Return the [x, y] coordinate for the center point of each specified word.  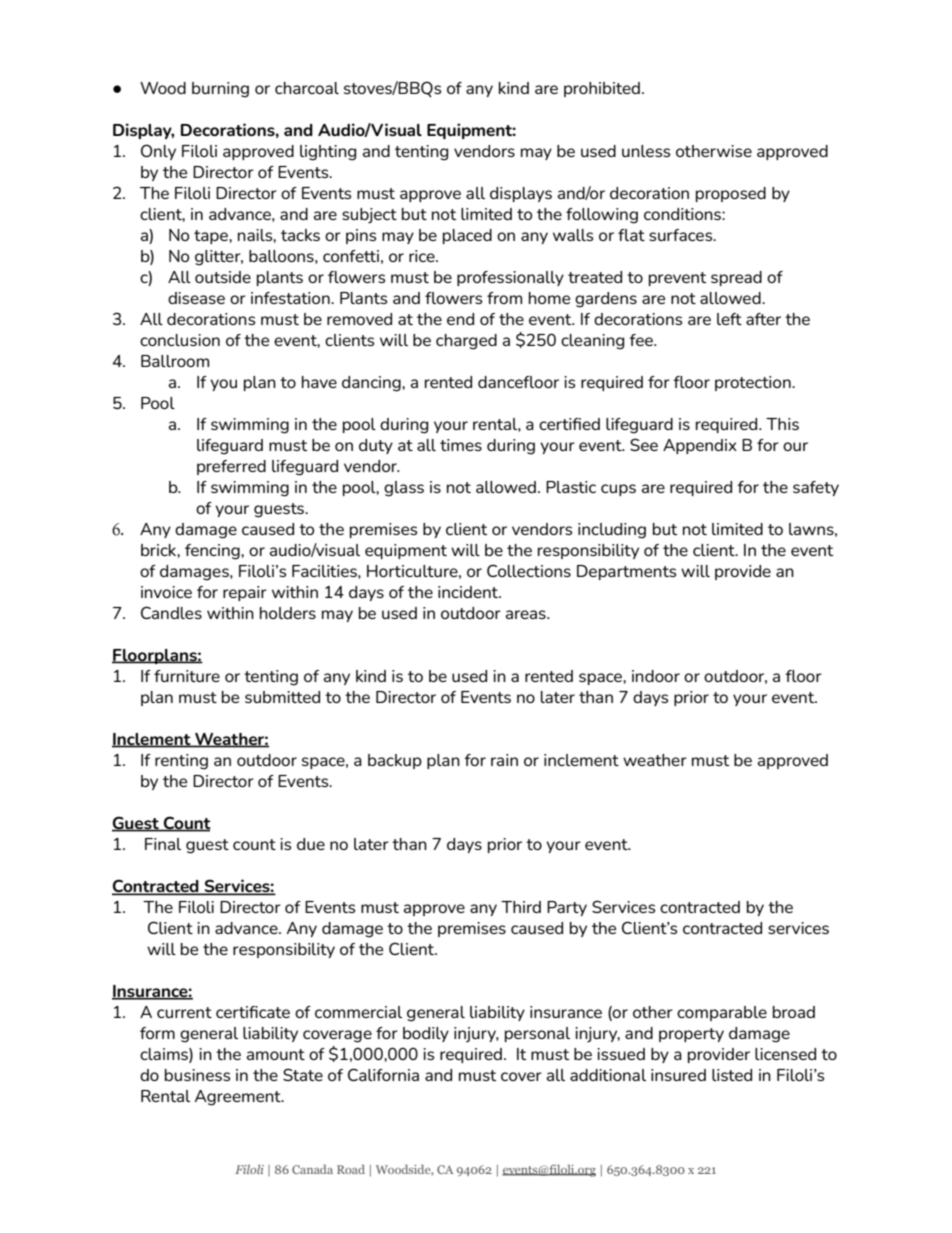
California [383, 1074]
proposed [731, 194]
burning [220, 90]
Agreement [239, 1098]
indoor [656, 676]
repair [245, 593]
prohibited [602, 89]
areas [527, 614]
